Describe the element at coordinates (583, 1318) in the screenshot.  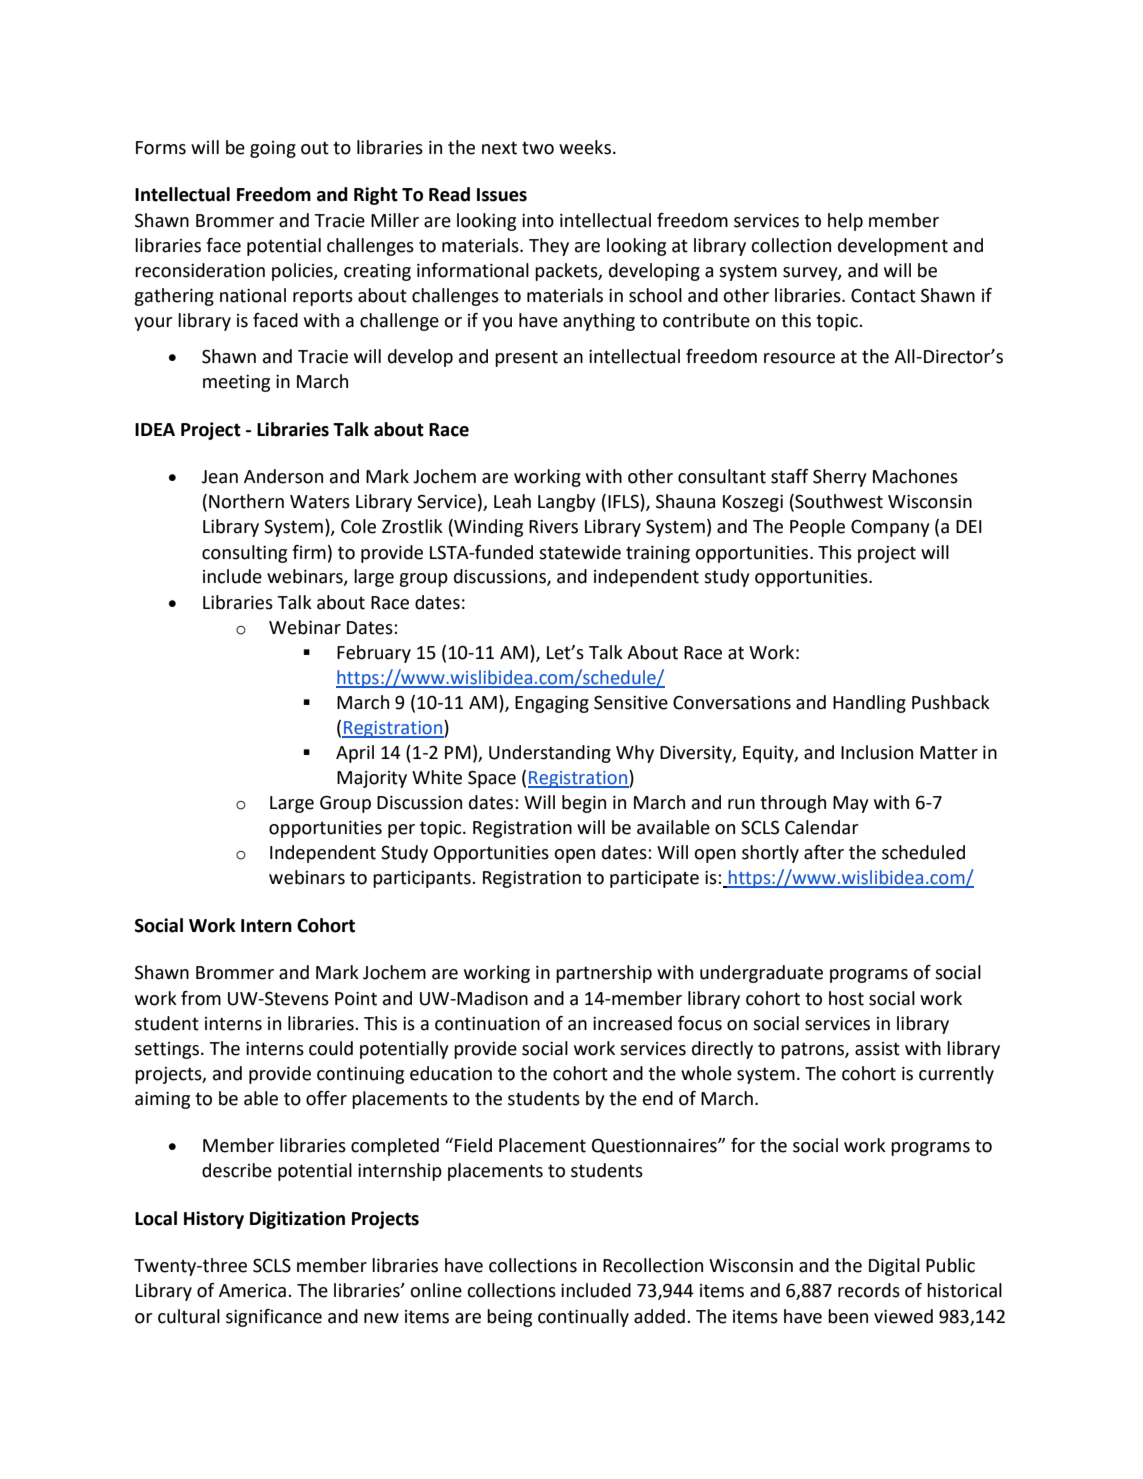
I see `continually` at that location.
